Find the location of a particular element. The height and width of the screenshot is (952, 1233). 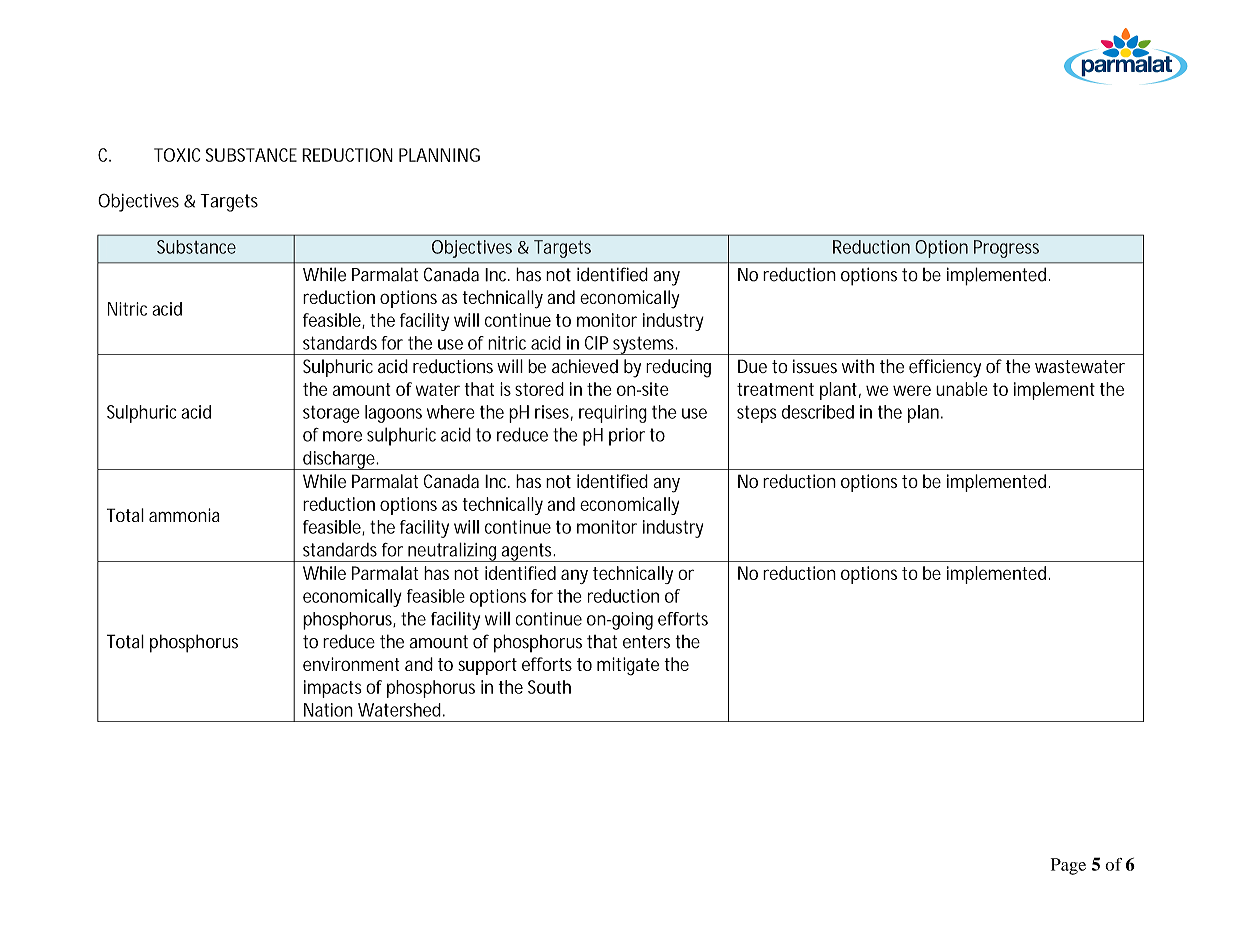

TOXIC is located at coordinates (177, 155).
